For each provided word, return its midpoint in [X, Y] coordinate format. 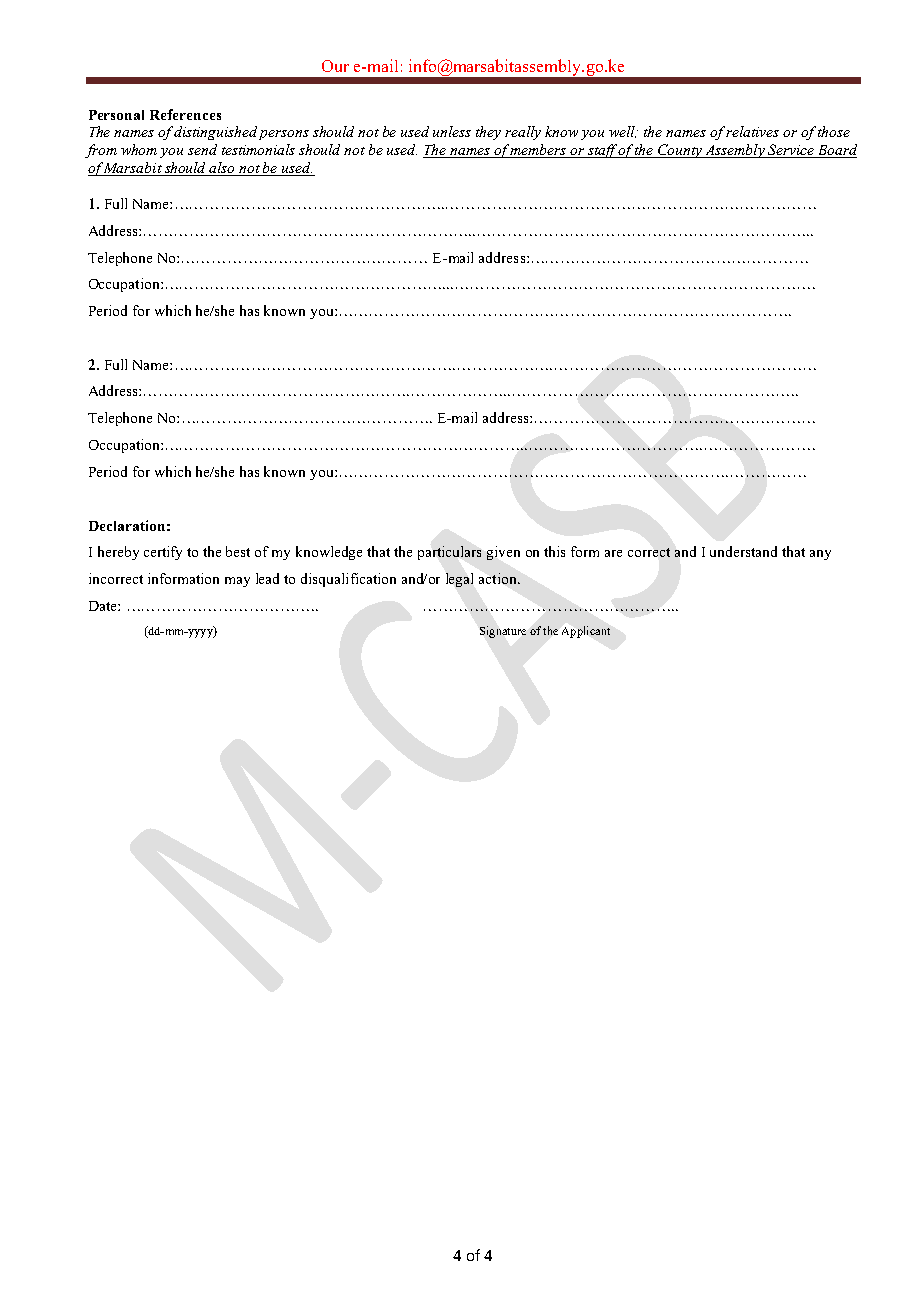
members [538, 151]
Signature [503, 632]
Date [104, 606]
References [185, 114]
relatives [752, 131]
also [223, 169]
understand [743, 551]
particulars [449, 553]
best [238, 551]
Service [791, 151]
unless [452, 131]
